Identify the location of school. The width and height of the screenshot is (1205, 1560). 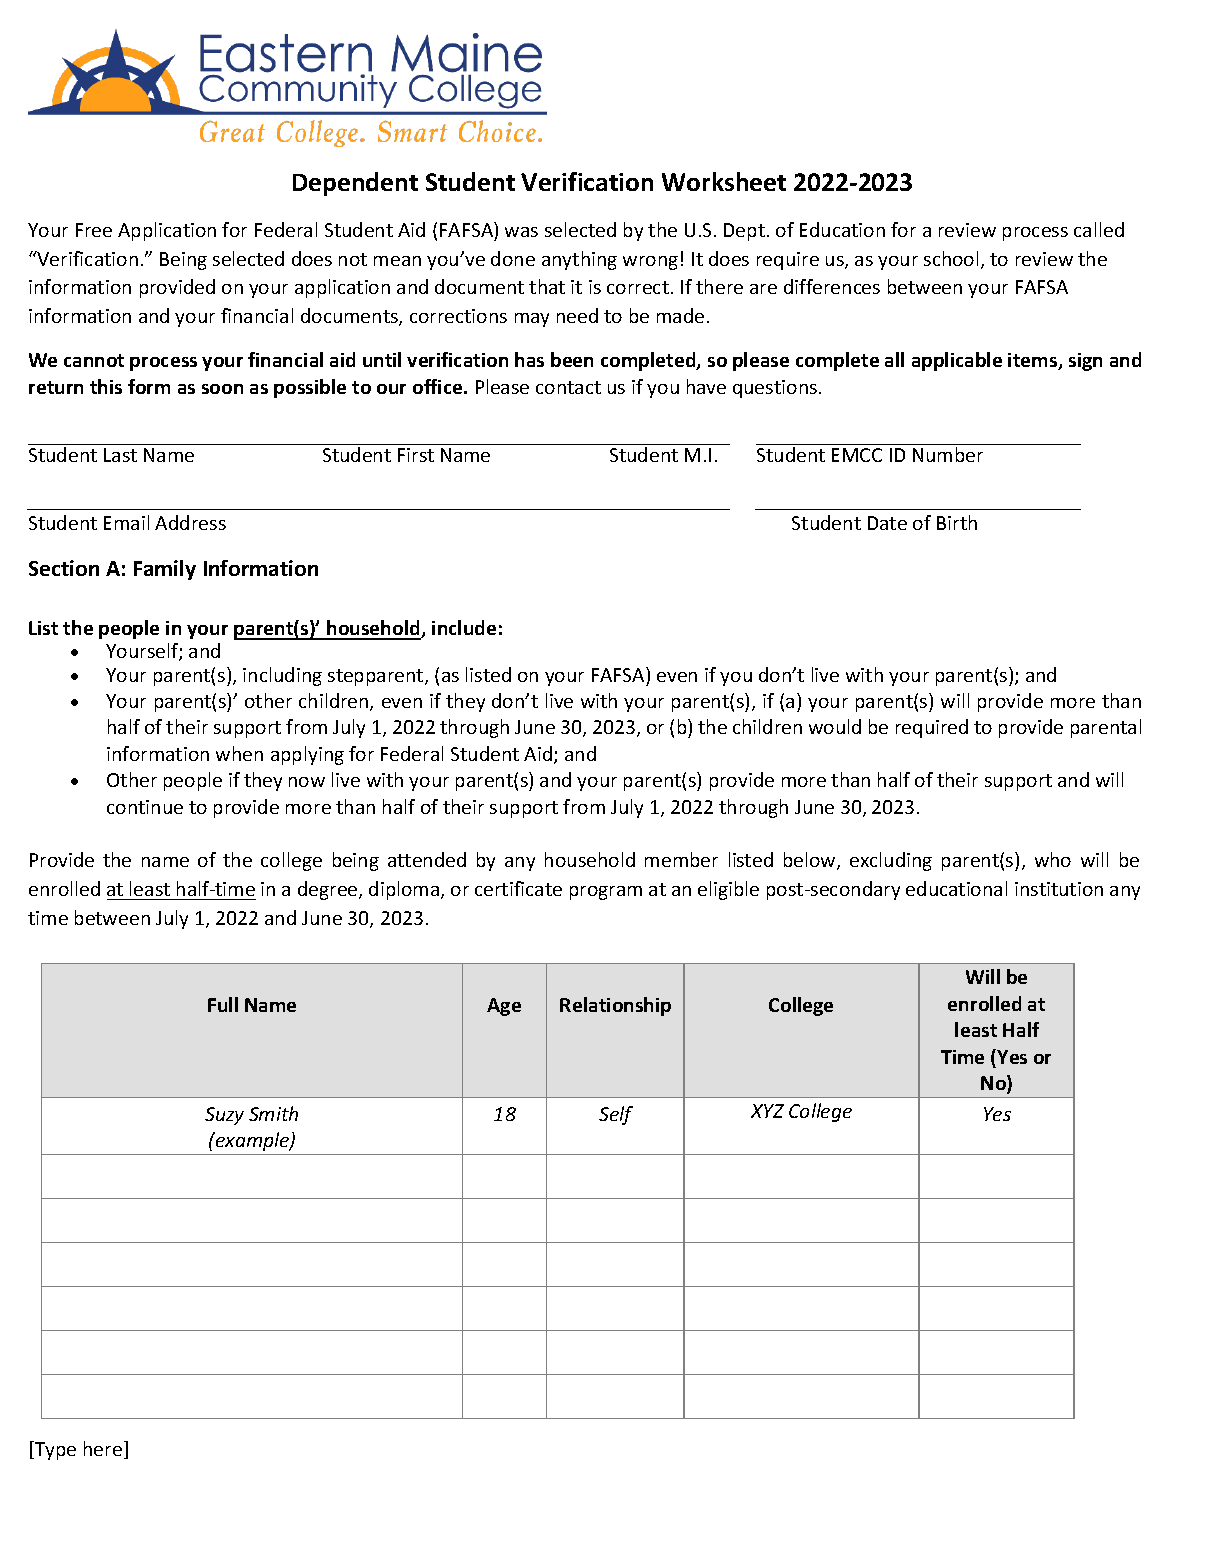
(951, 258).
